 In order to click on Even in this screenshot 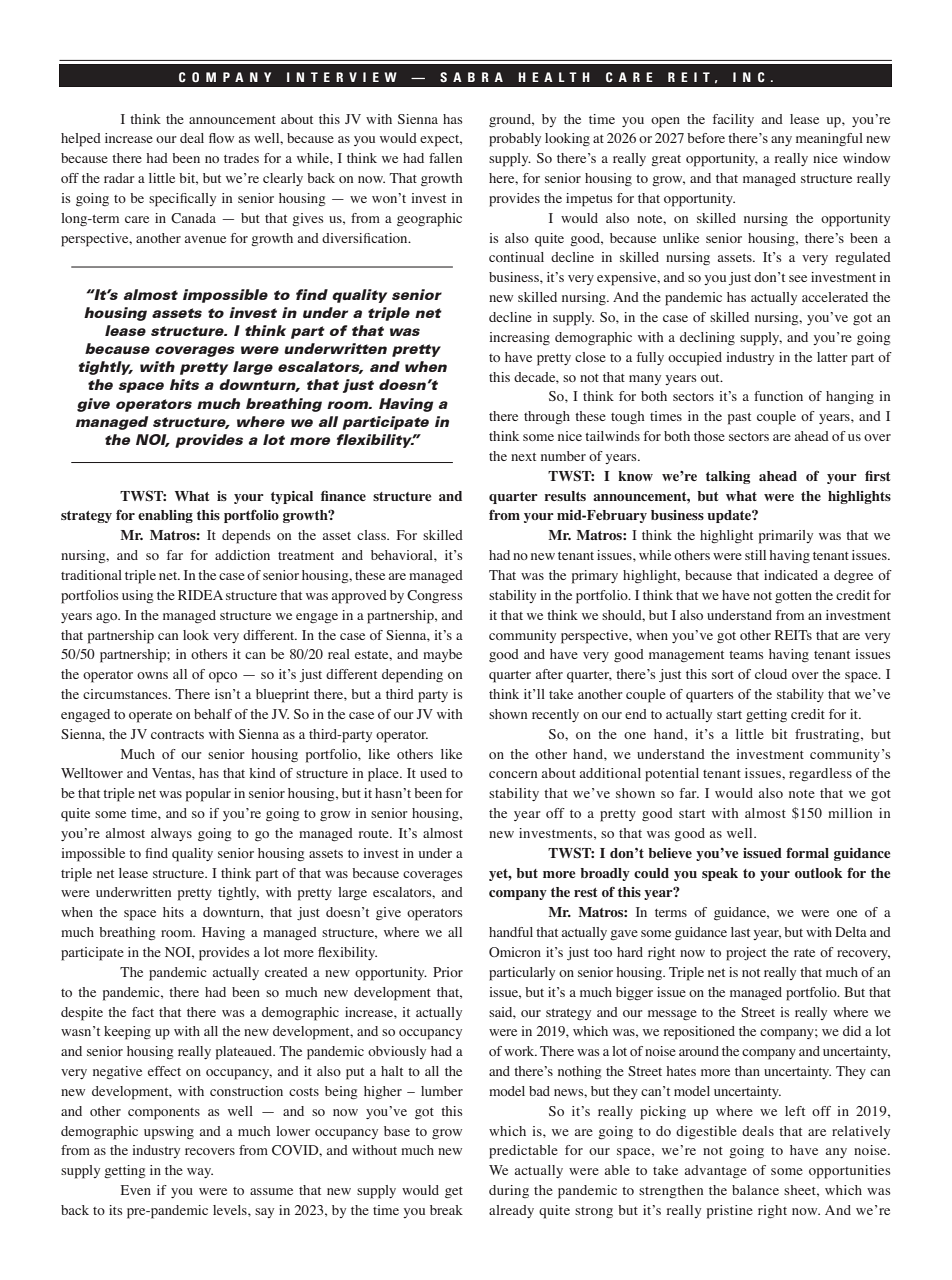, I will do `click(136, 1190)`.
